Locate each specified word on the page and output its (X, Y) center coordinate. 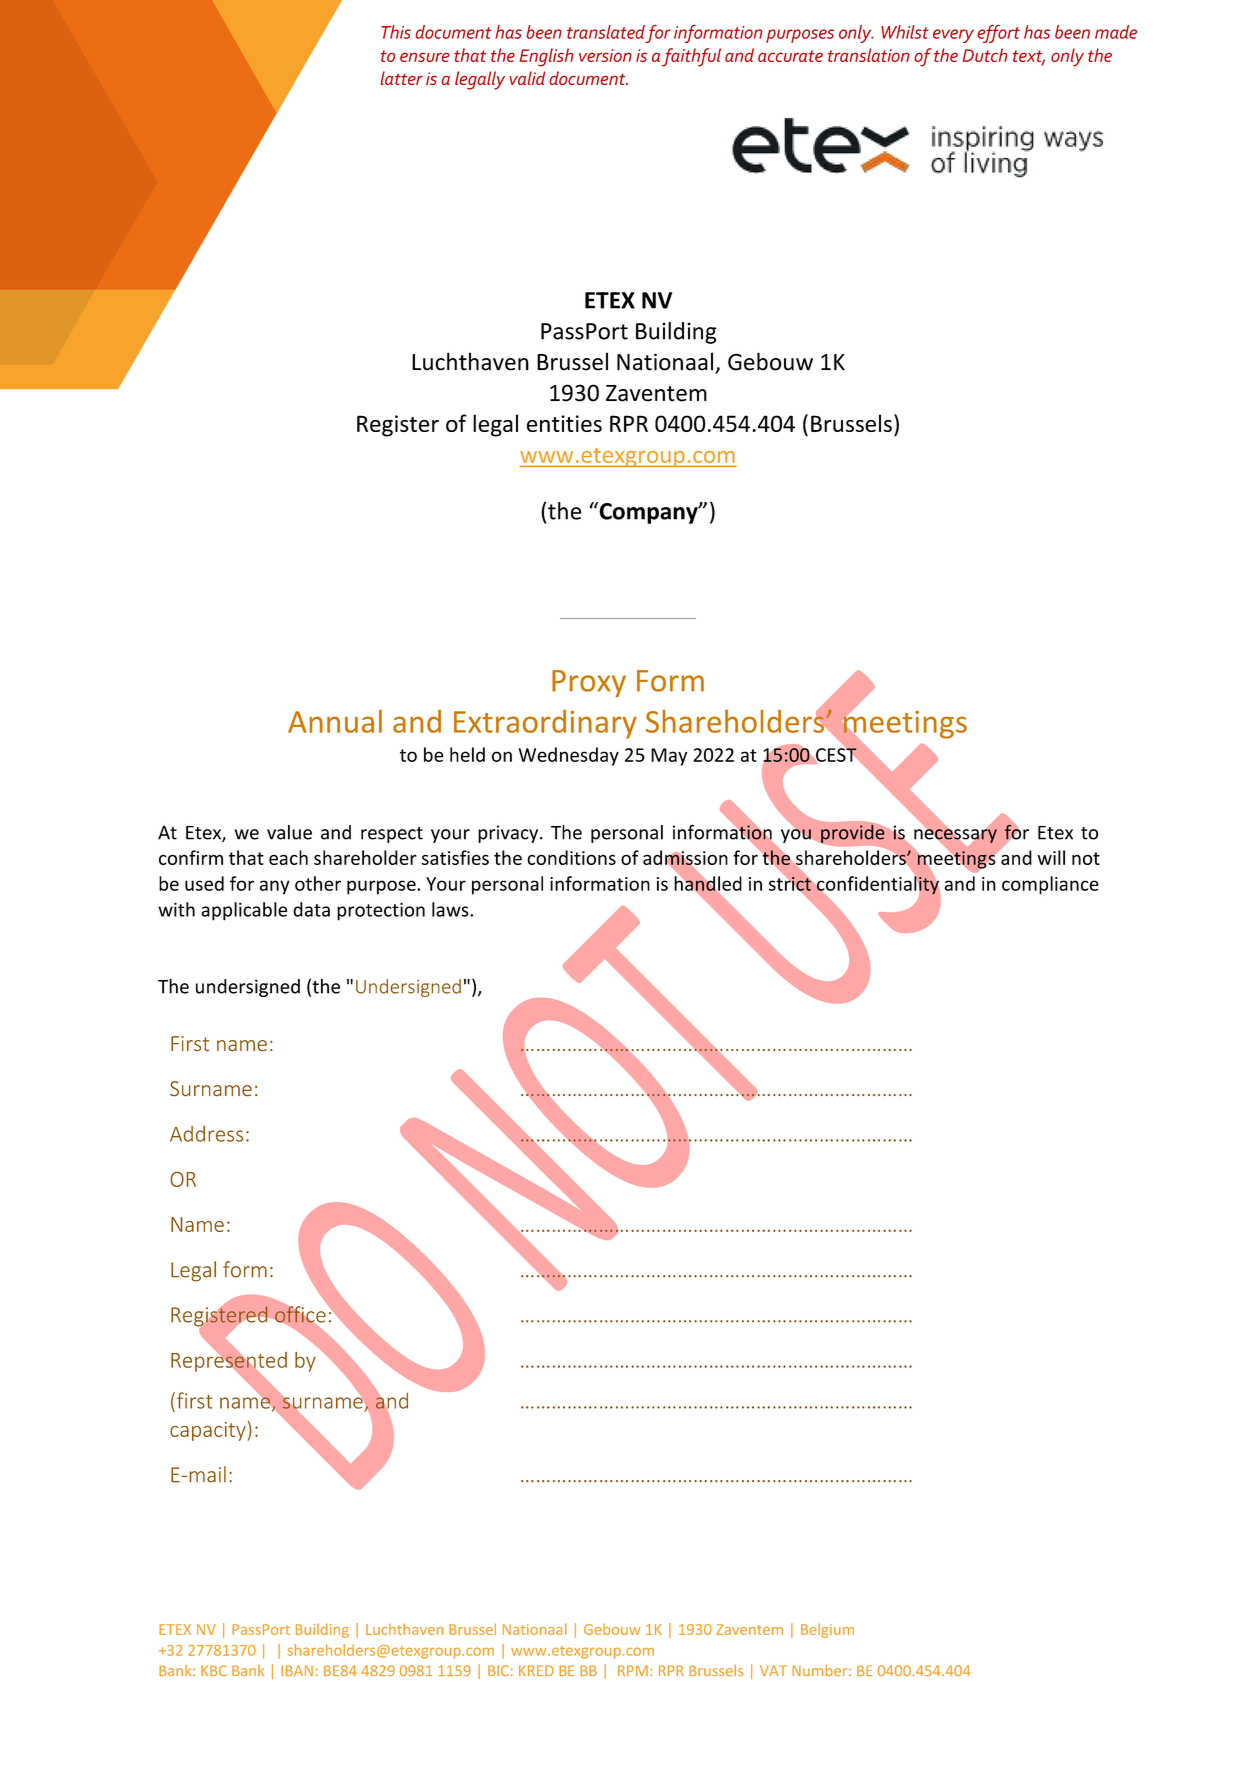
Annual (335, 721)
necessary (955, 836)
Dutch (985, 55)
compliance (1050, 885)
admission (685, 858)
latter (401, 78)
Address (206, 1134)
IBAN (297, 1670)
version (605, 55)
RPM (633, 1670)
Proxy (589, 683)
